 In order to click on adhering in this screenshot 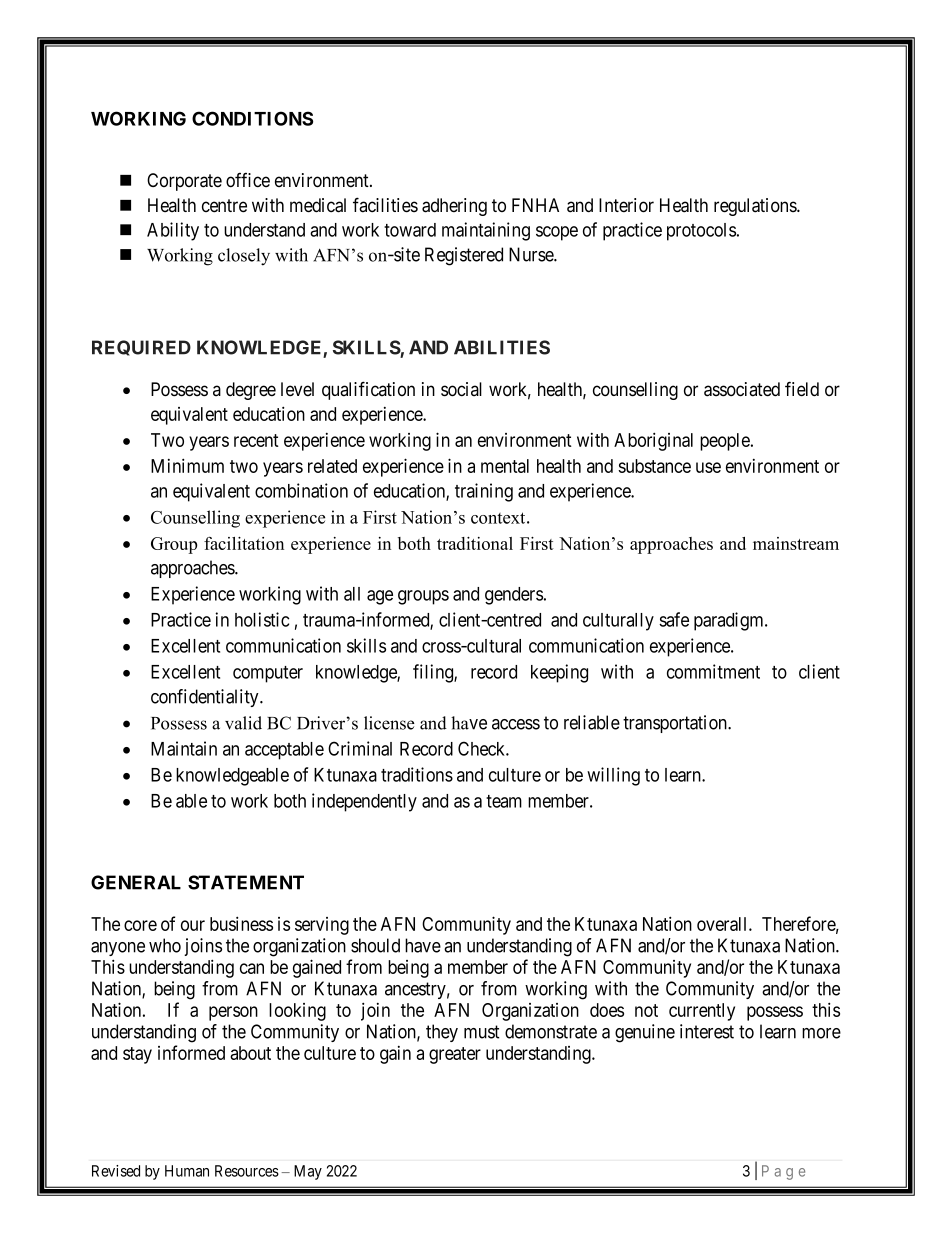, I will do `click(454, 207)`.
